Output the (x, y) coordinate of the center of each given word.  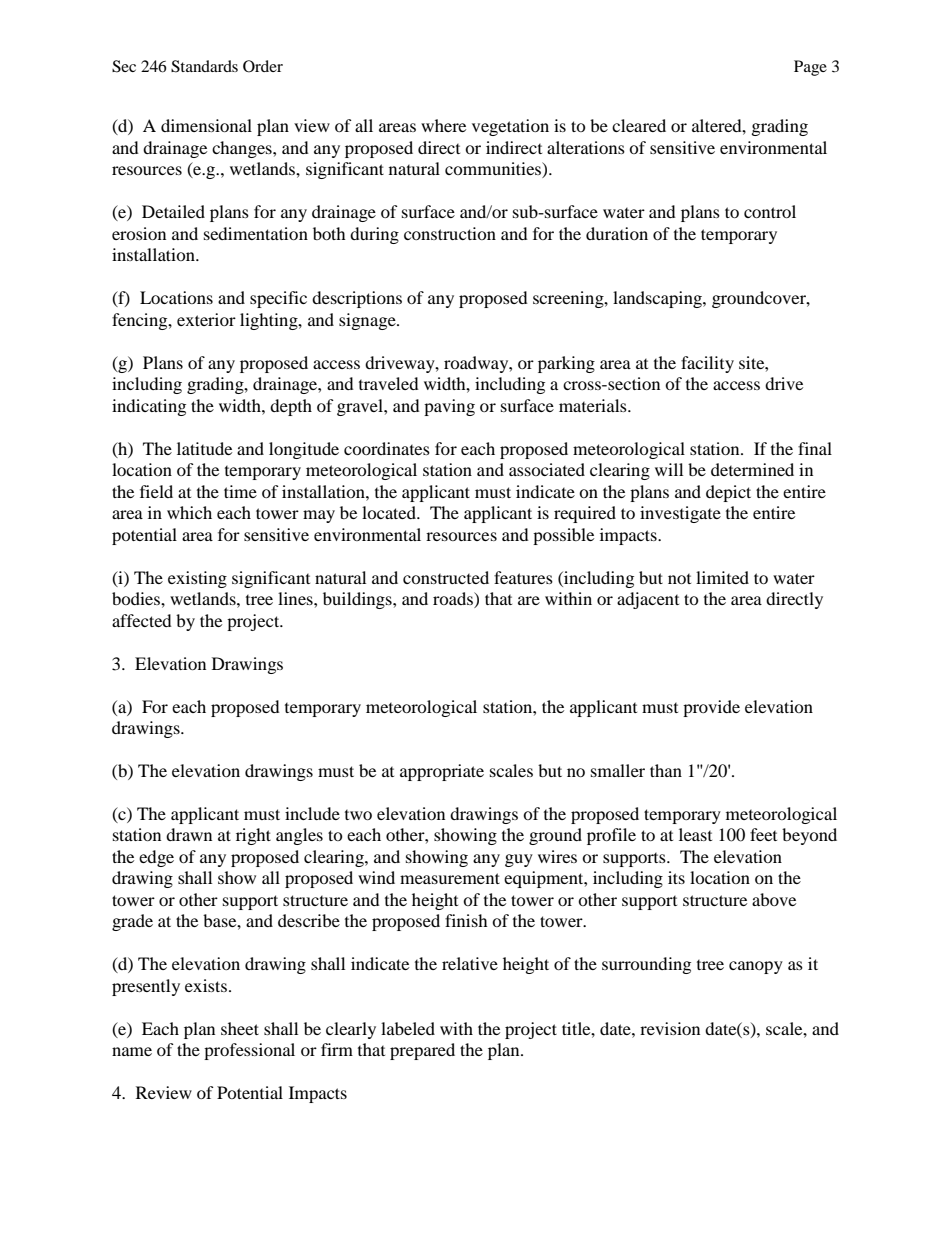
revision (670, 1028)
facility (707, 364)
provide (711, 708)
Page (810, 68)
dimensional (206, 125)
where (443, 125)
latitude (204, 448)
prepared (422, 1051)
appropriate (442, 772)
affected (142, 620)
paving (449, 407)
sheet (240, 1028)
